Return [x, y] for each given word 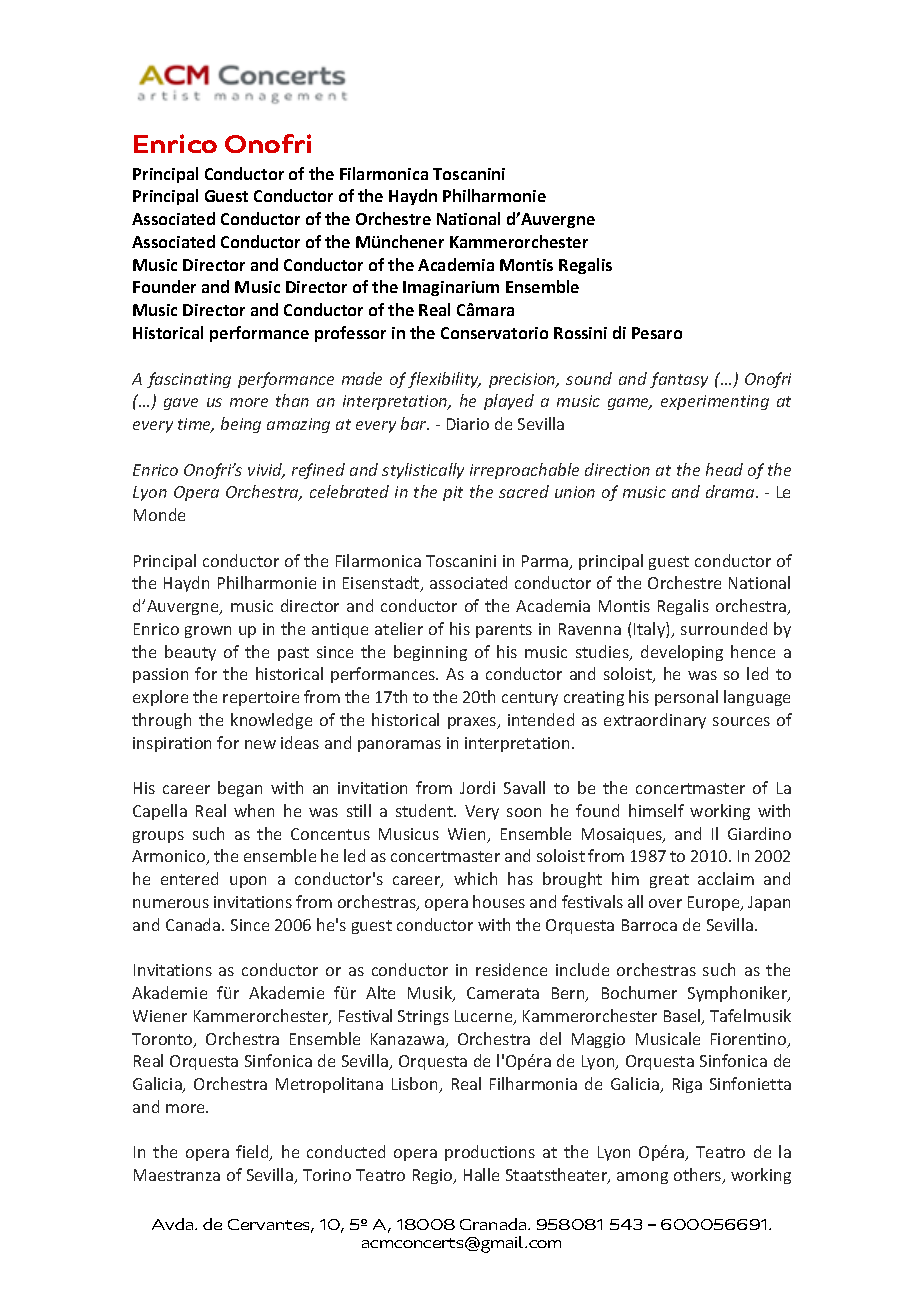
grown [208, 632]
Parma [546, 562]
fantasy [679, 380]
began [240, 789]
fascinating [189, 380]
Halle [481, 1174]
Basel [683, 1017]
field [253, 1153]
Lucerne [485, 1017]
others [699, 1176]
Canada [194, 924]
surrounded [724, 628]
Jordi [477, 787]
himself [656, 810]
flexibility [444, 380]
